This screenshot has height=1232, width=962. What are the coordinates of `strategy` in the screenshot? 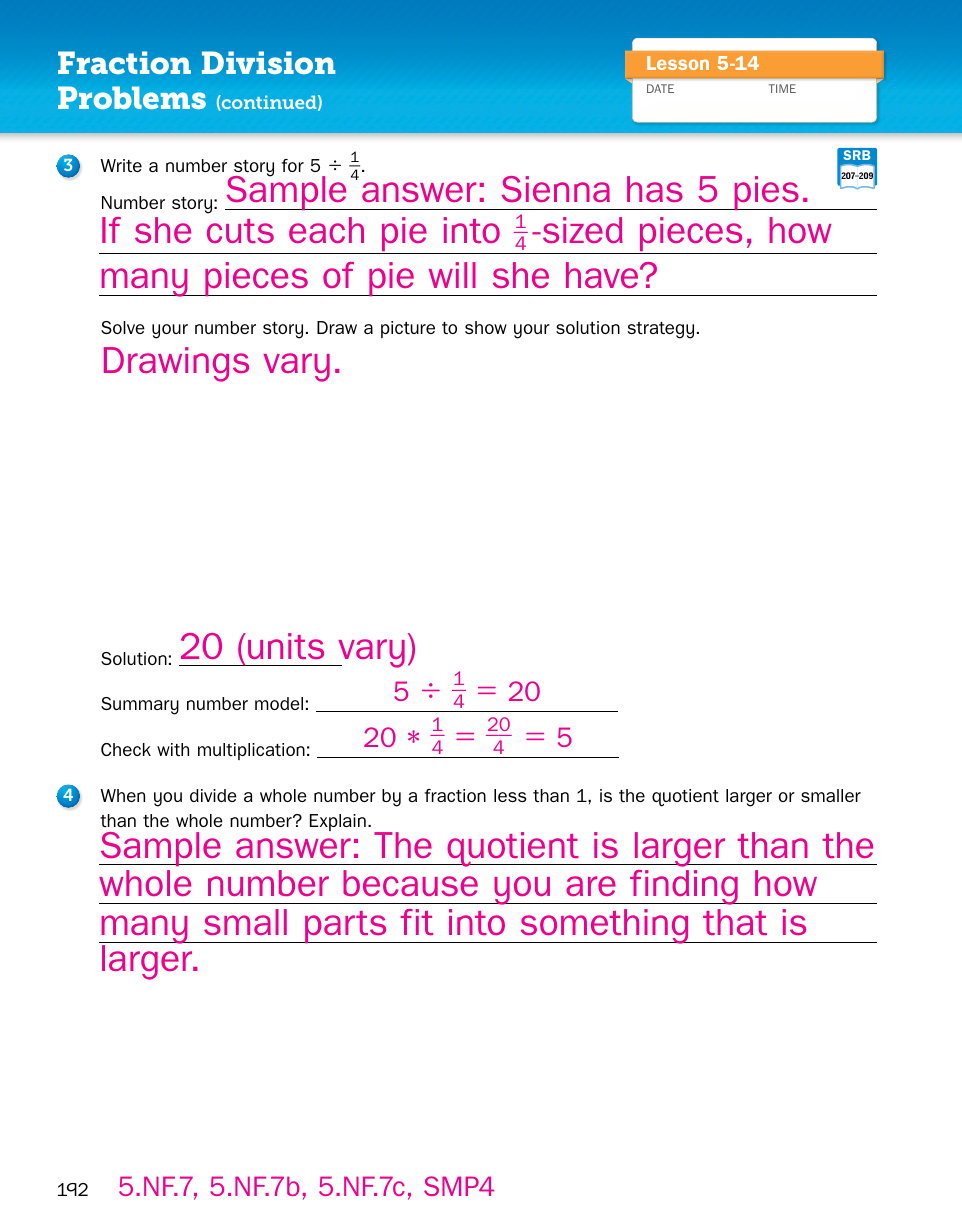 It's located at (660, 330).
